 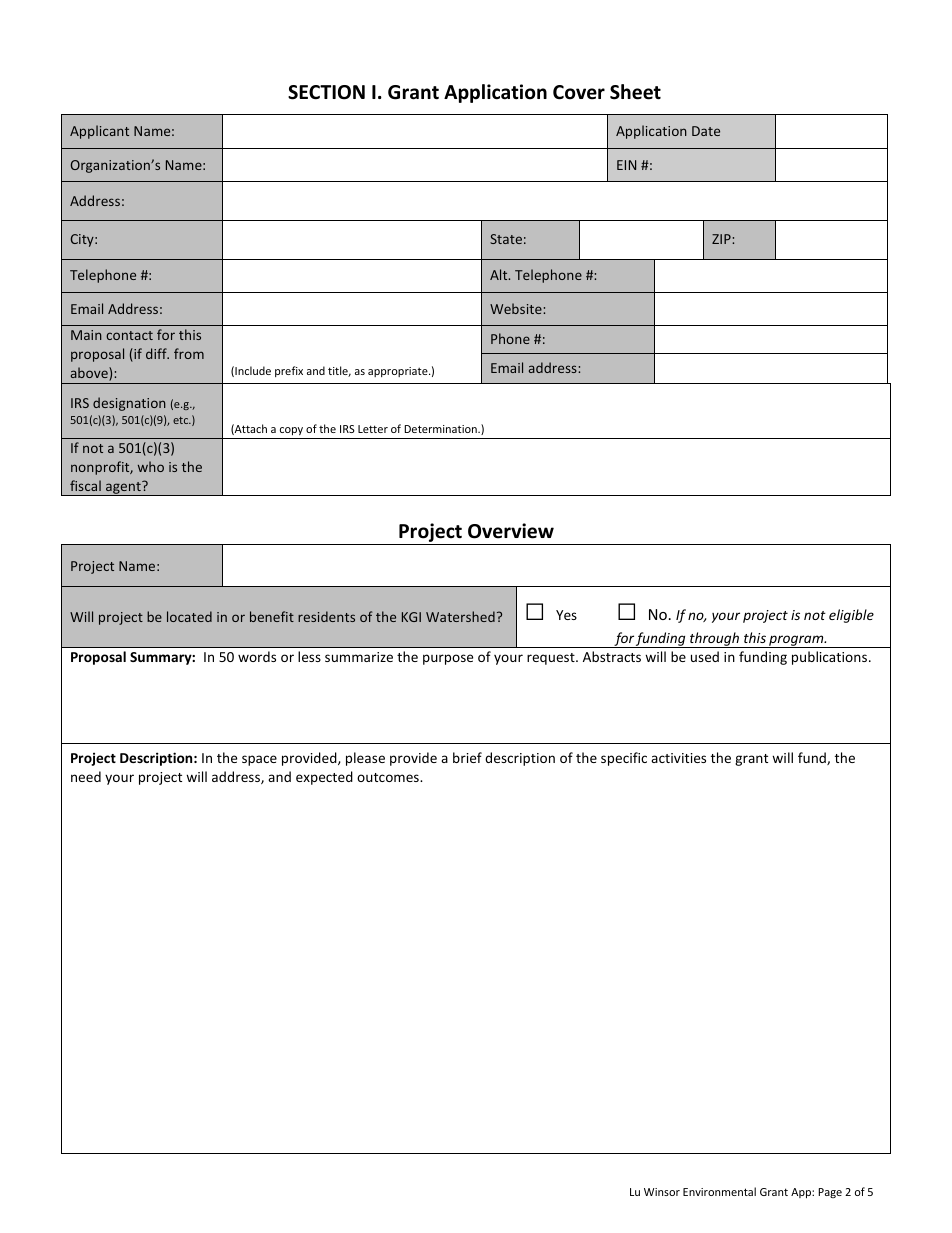 What do you see at coordinates (678, 758) in the screenshot?
I see `activities` at bounding box center [678, 758].
